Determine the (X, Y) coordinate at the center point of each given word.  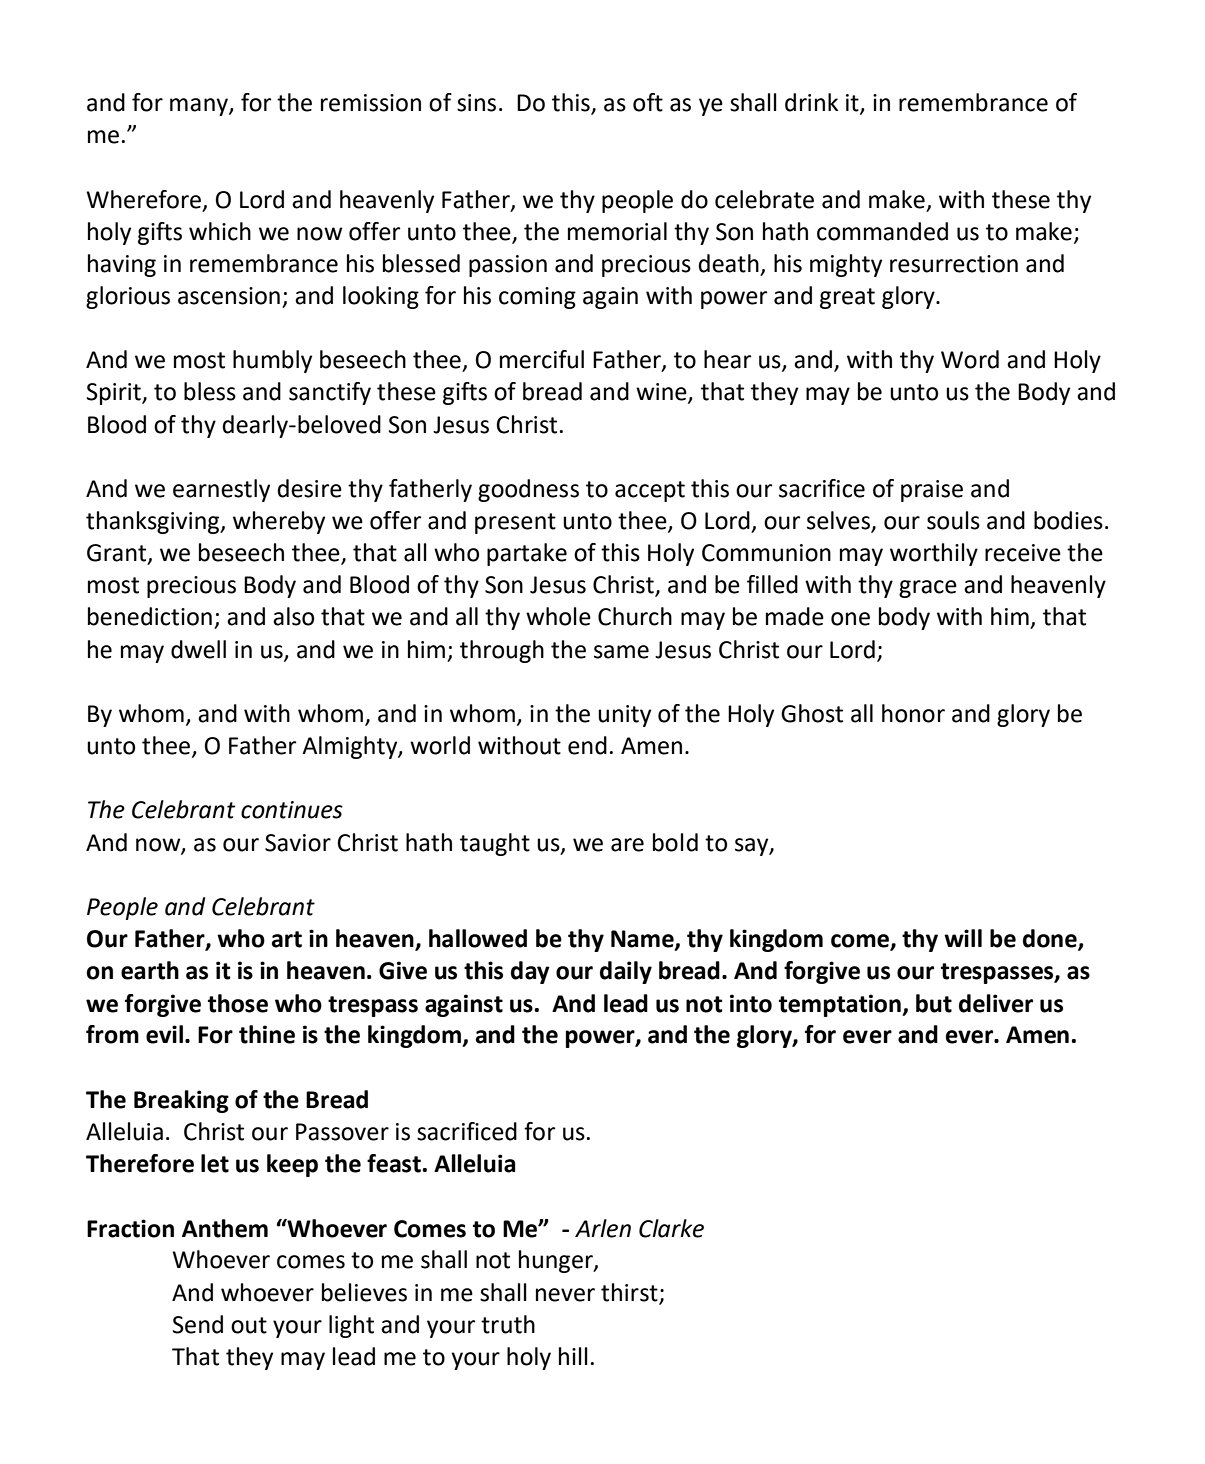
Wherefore (143, 199)
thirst (629, 1292)
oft (648, 102)
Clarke (671, 1228)
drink (811, 102)
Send (198, 1324)
